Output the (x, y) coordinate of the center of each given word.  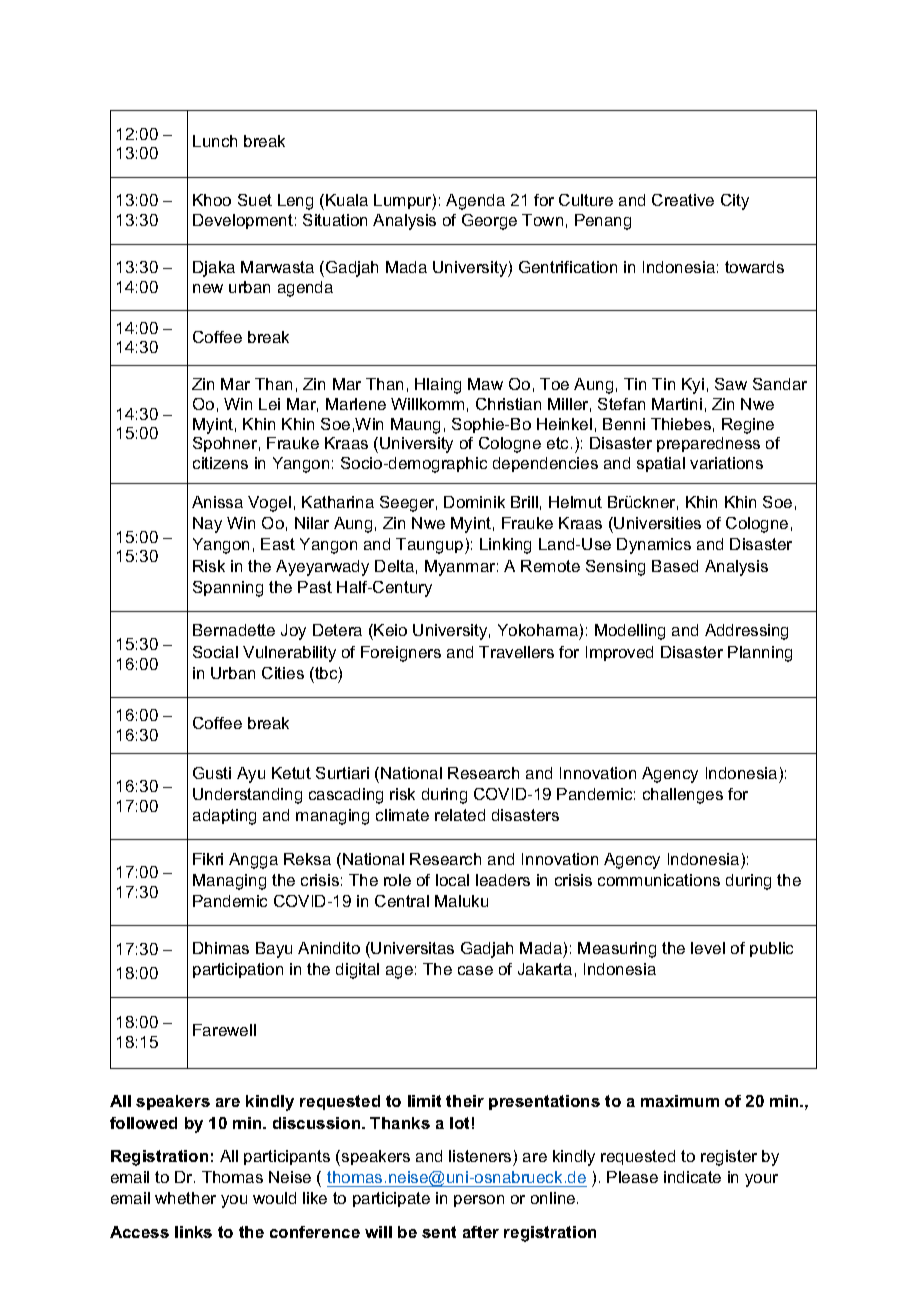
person (479, 1201)
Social (215, 652)
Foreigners (401, 654)
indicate (692, 1177)
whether (185, 1198)
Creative (683, 200)
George (489, 222)
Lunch (215, 141)
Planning (760, 654)
